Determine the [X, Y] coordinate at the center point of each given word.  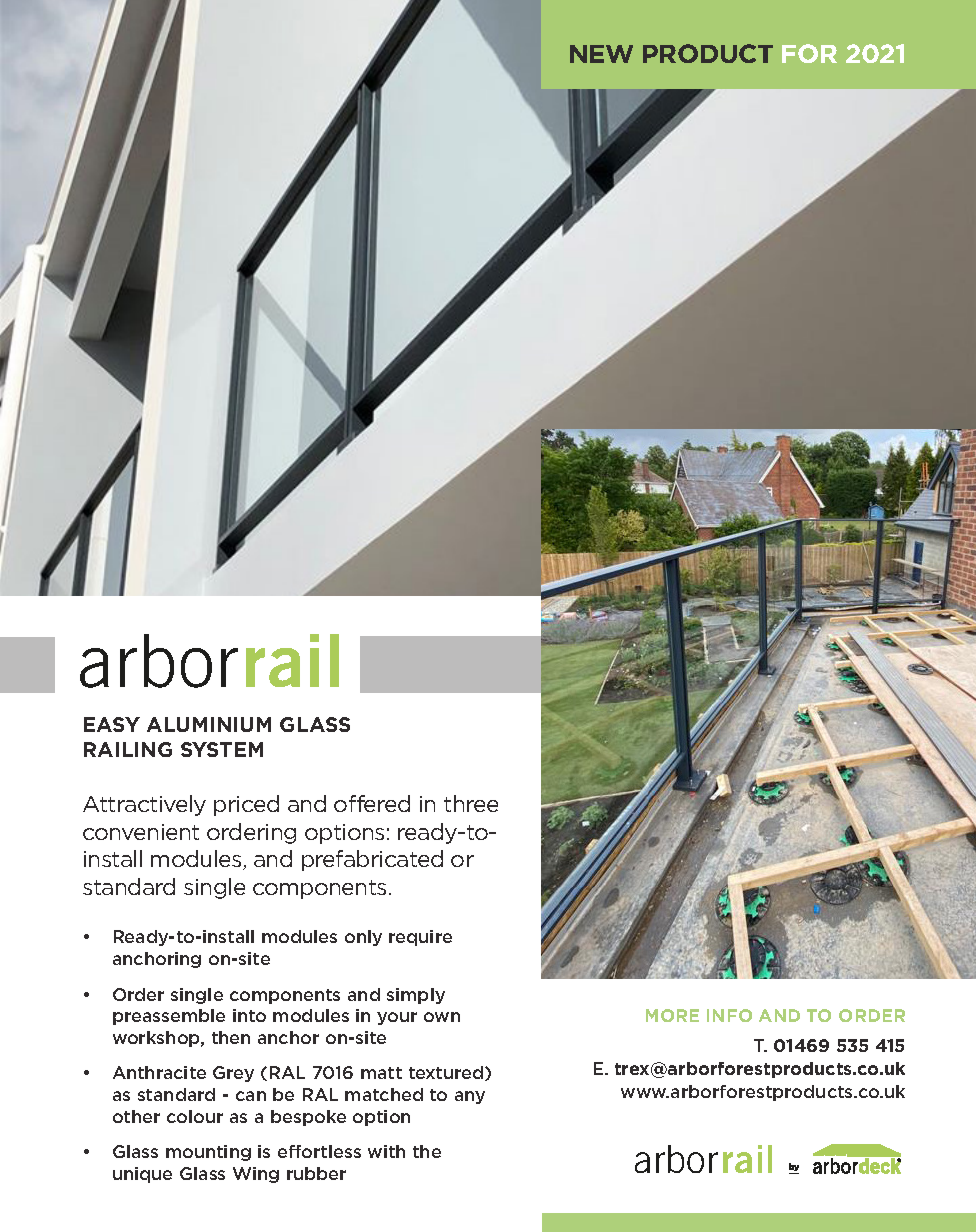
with [386, 1151]
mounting [208, 1153]
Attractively [144, 805]
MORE [672, 1015]
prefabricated [372, 860]
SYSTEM [222, 749]
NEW [601, 54]
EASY [112, 724]
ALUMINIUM [209, 724]
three [471, 803]
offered [372, 803]
